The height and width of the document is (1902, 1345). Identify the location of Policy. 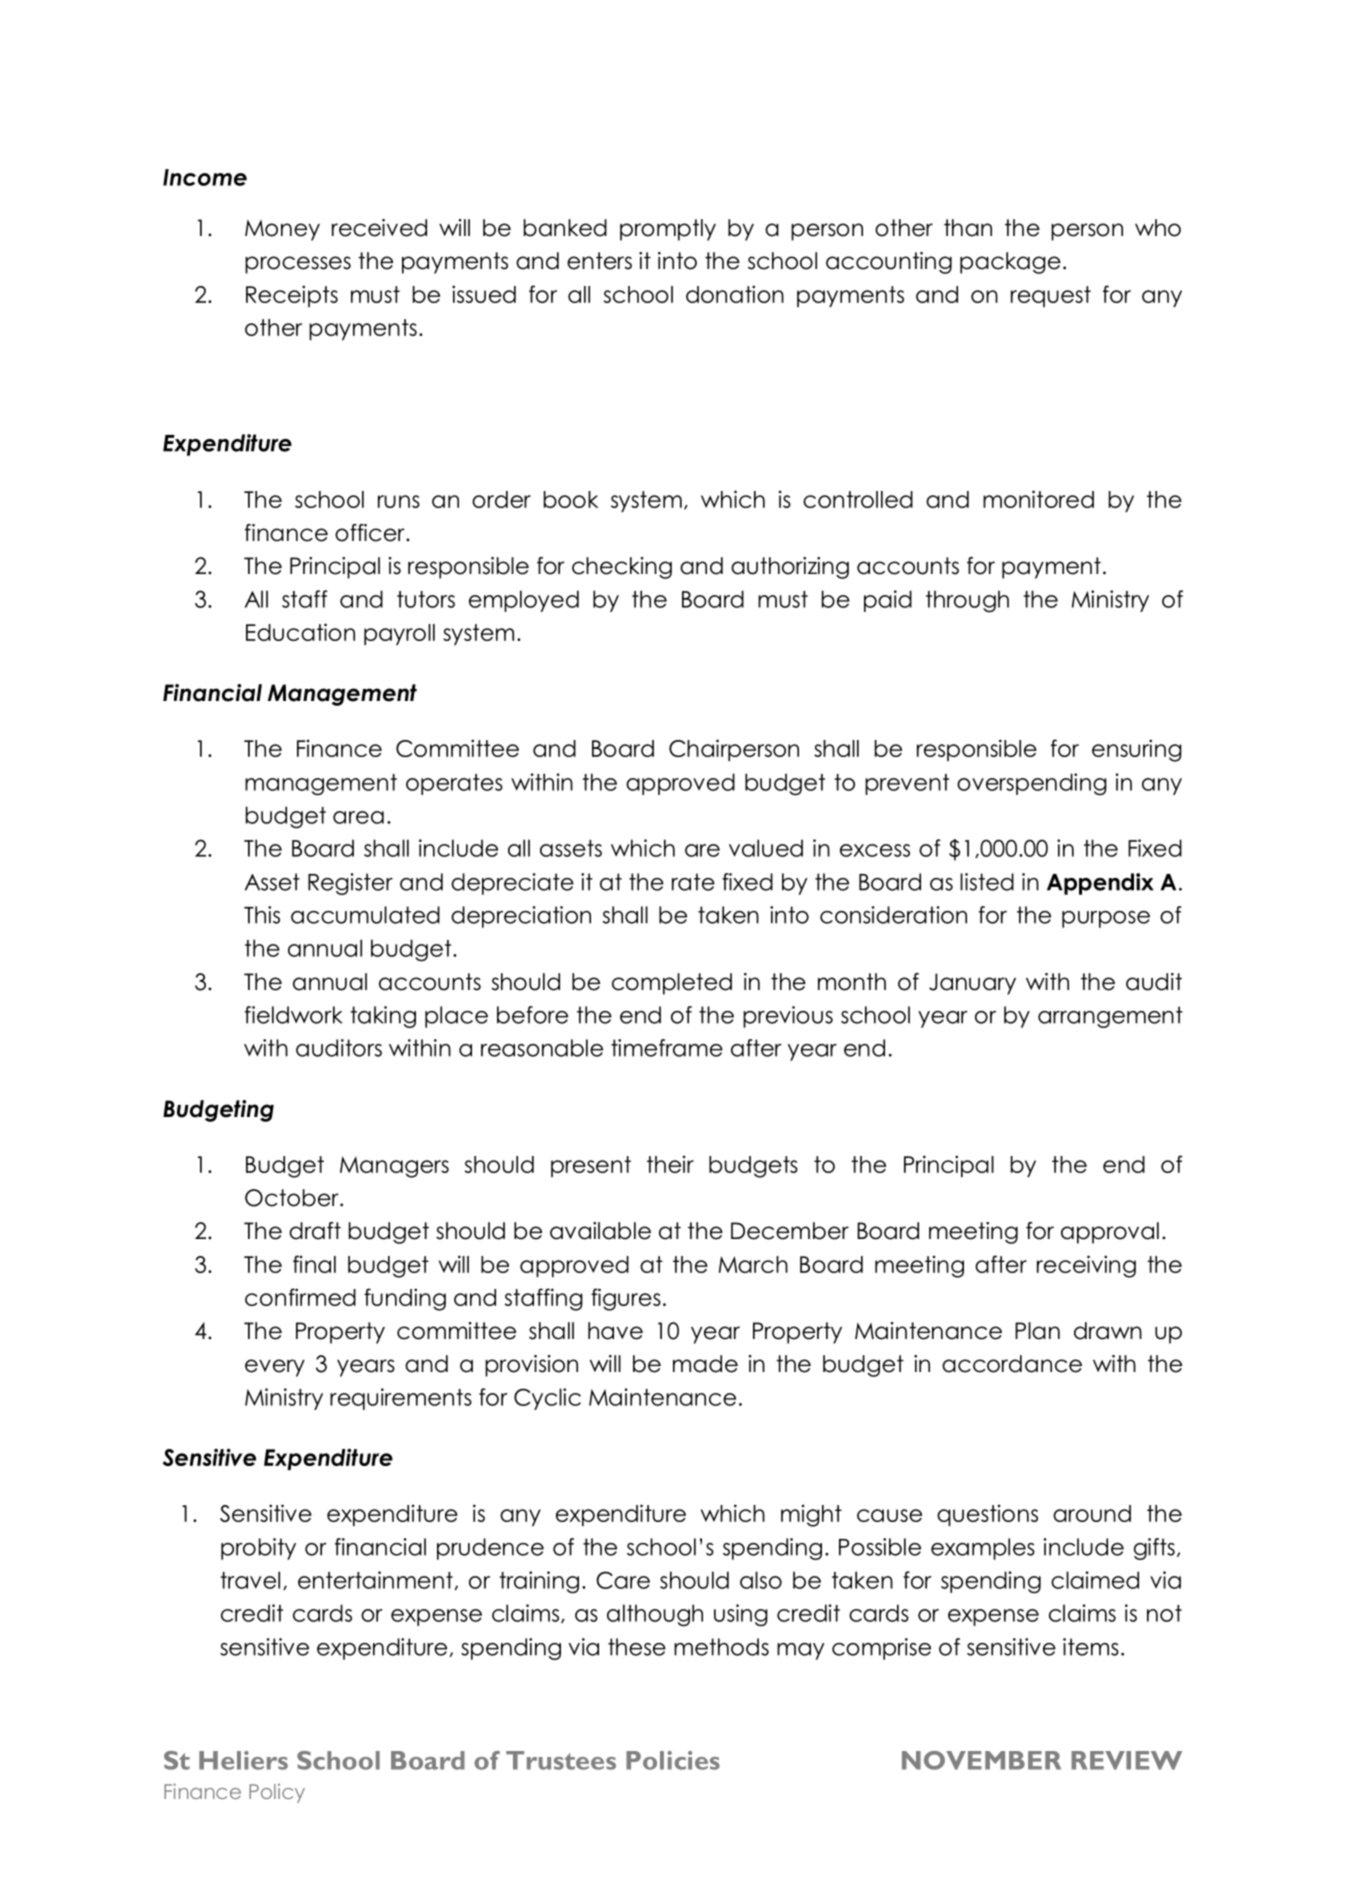
(277, 1793).
